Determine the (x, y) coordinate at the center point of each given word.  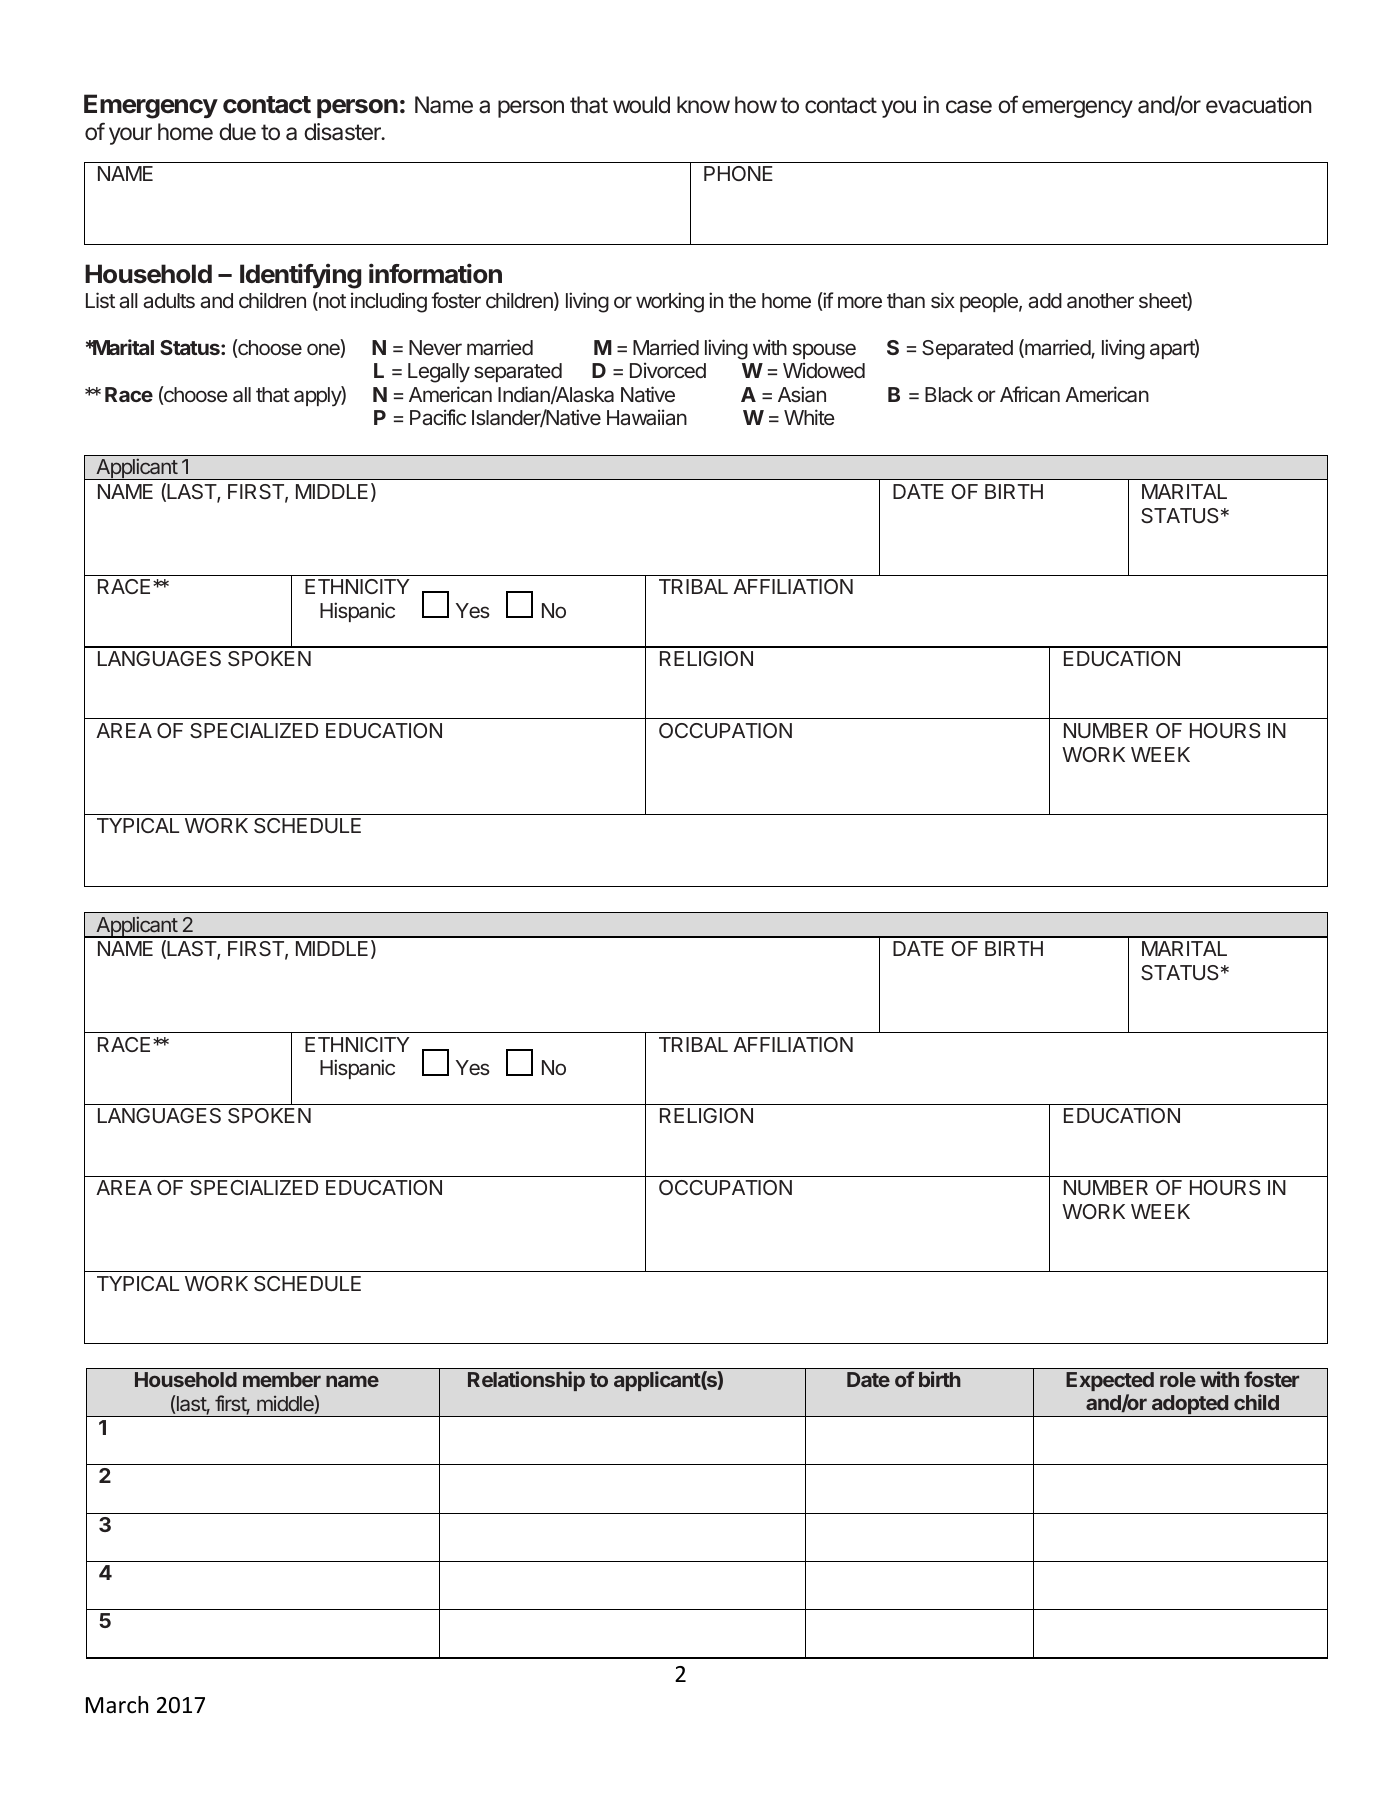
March (117, 1705)
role (1178, 1379)
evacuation (1258, 105)
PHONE (738, 173)
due (237, 132)
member (282, 1379)
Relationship (526, 1381)
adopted (1189, 1406)
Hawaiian (647, 417)
